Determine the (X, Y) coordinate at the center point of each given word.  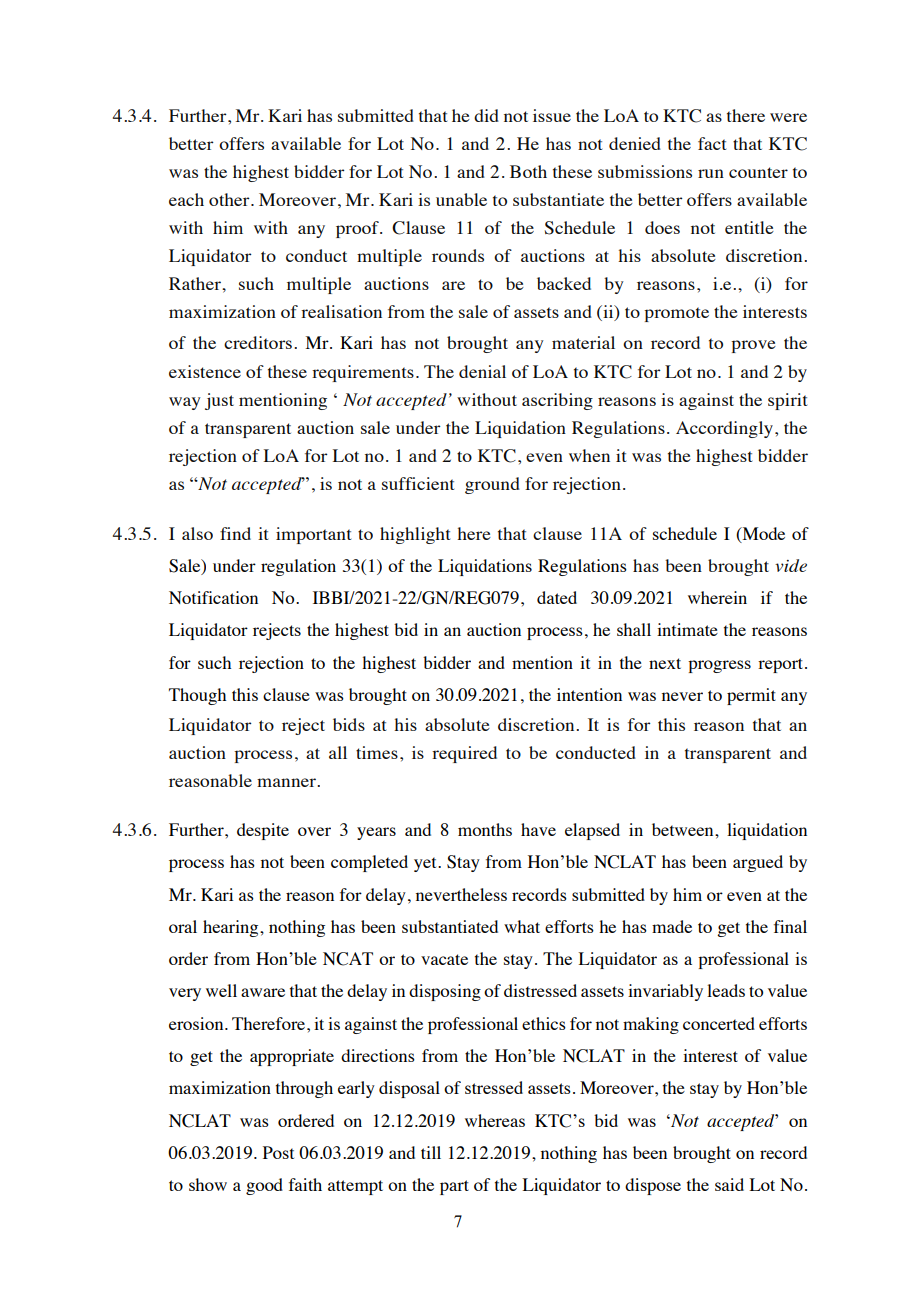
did (486, 115)
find (235, 533)
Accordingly (724, 429)
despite (263, 831)
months (485, 829)
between (684, 829)
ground (492, 485)
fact (712, 143)
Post (278, 1152)
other (230, 199)
